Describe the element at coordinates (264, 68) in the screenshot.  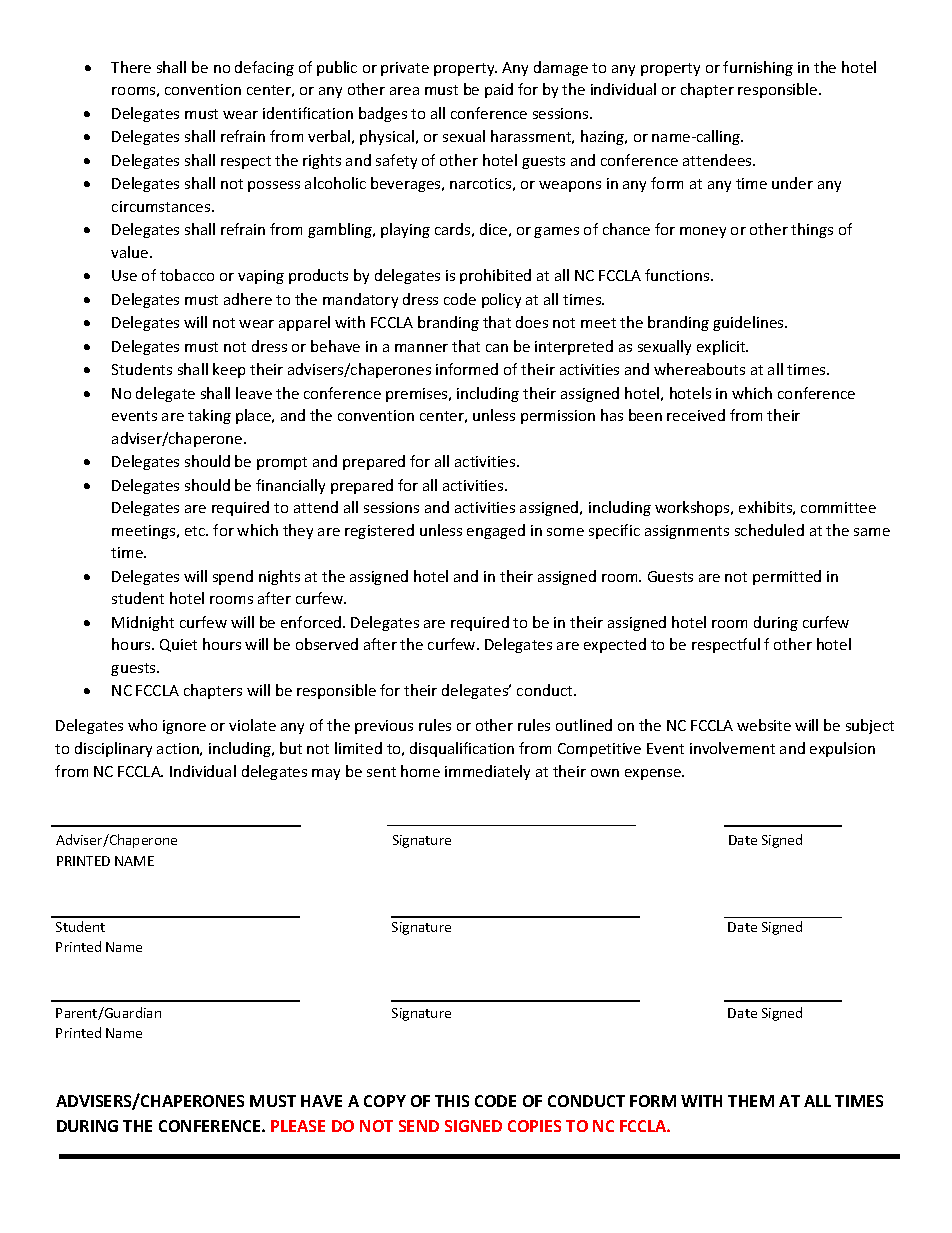
I see `defacing` at that location.
